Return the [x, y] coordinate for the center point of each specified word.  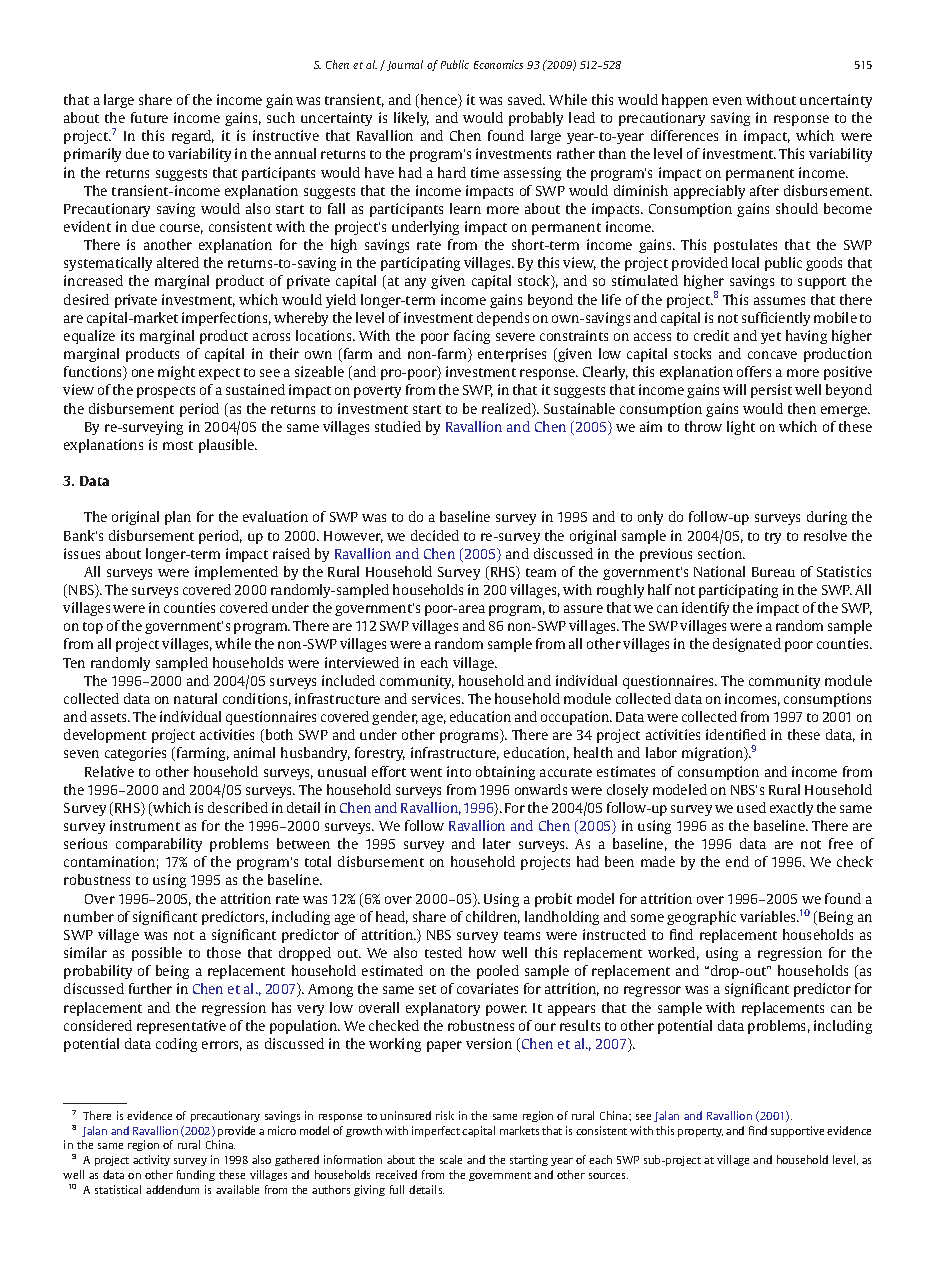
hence [440, 101]
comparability [159, 845]
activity [151, 1160]
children [493, 917]
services [437, 698]
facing [472, 337]
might [176, 373]
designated [747, 645]
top [93, 628]
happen [685, 101]
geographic [701, 918]
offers [754, 371]
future [149, 117]
